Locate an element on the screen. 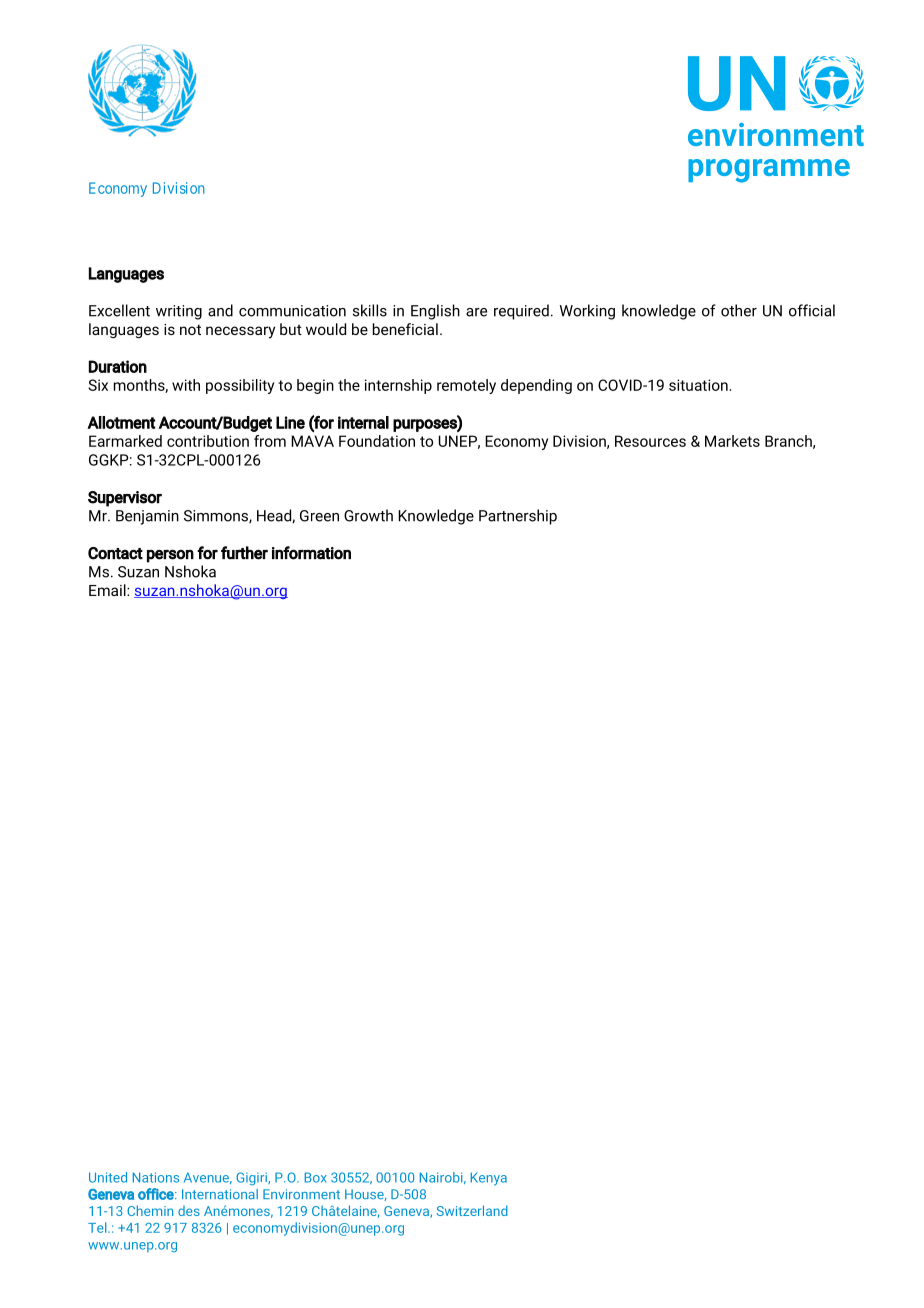  not is located at coordinates (190, 329).
